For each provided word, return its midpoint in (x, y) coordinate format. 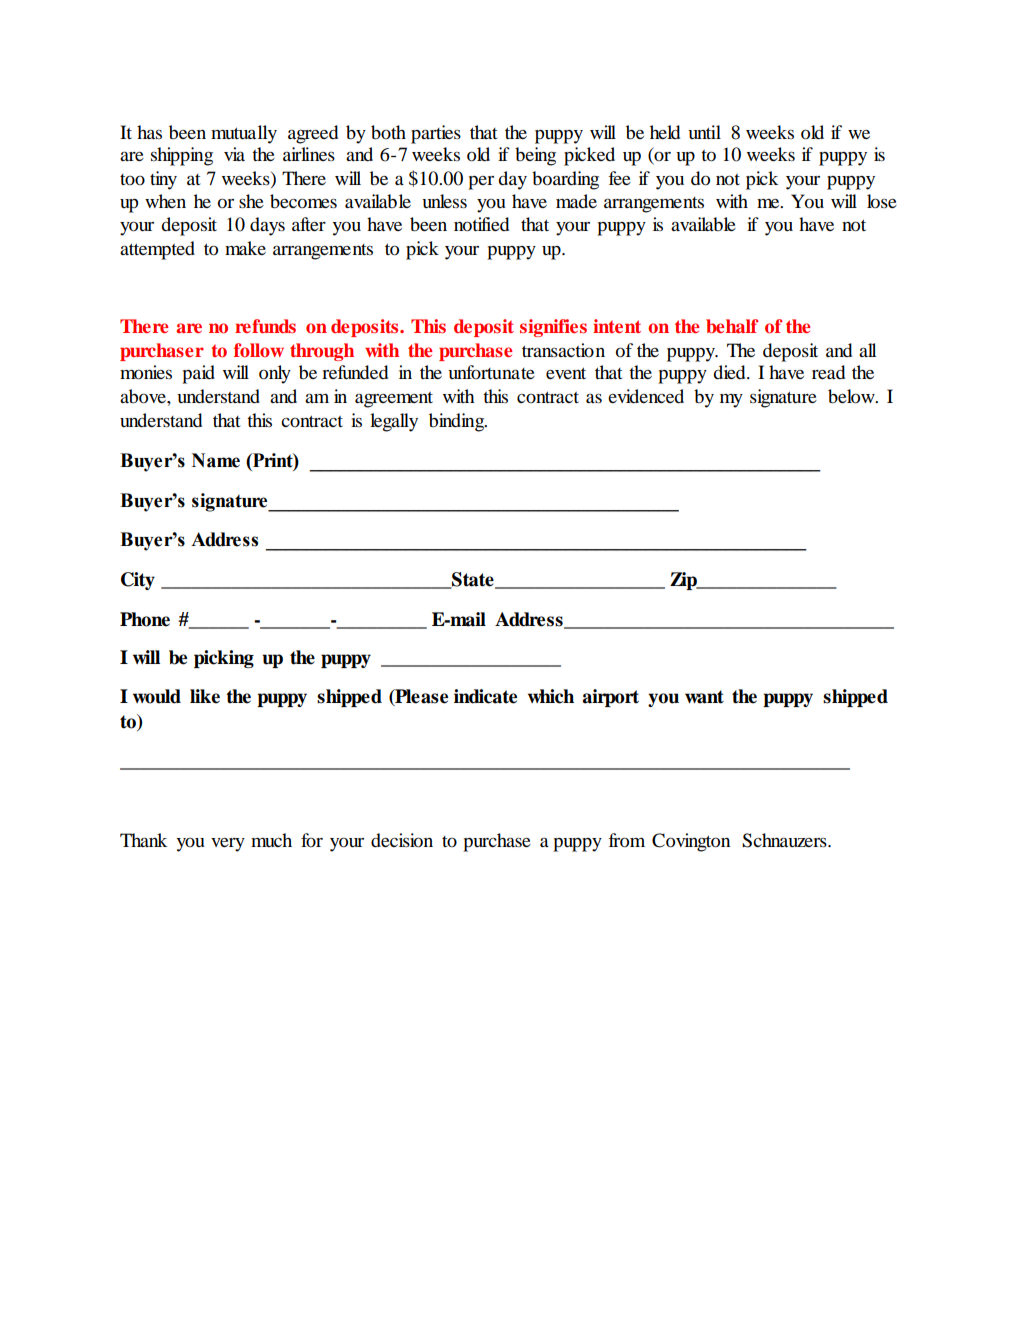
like (205, 696)
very (228, 845)
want (704, 697)
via (234, 154)
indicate (485, 696)
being (535, 156)
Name (216, 460)
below (852, 396)
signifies (553, 328)
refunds (265, 326)
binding (458, 422)
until (704, 132)
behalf (732, 326)
